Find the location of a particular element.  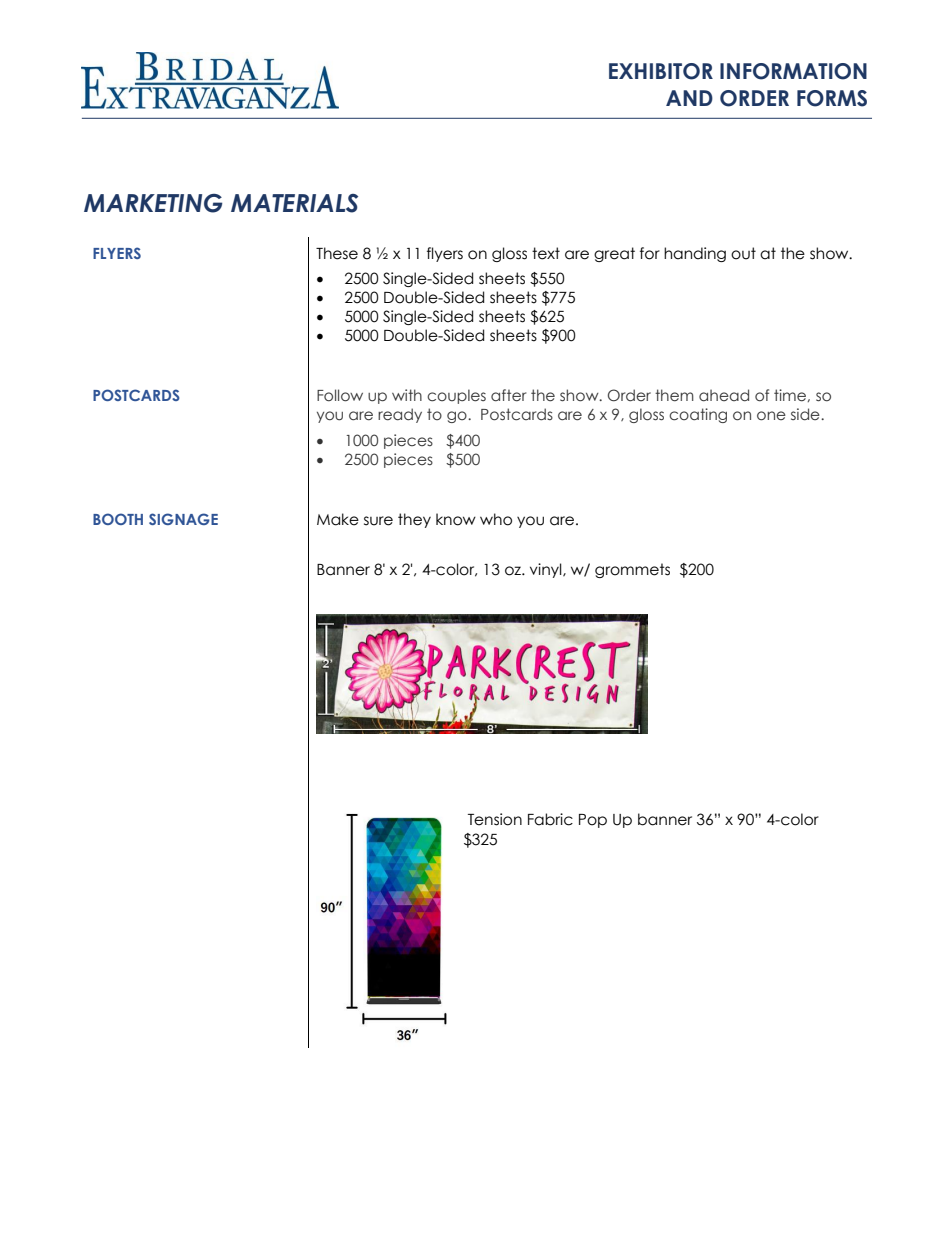

INFORMATION is located at coordinates (793, 71).
